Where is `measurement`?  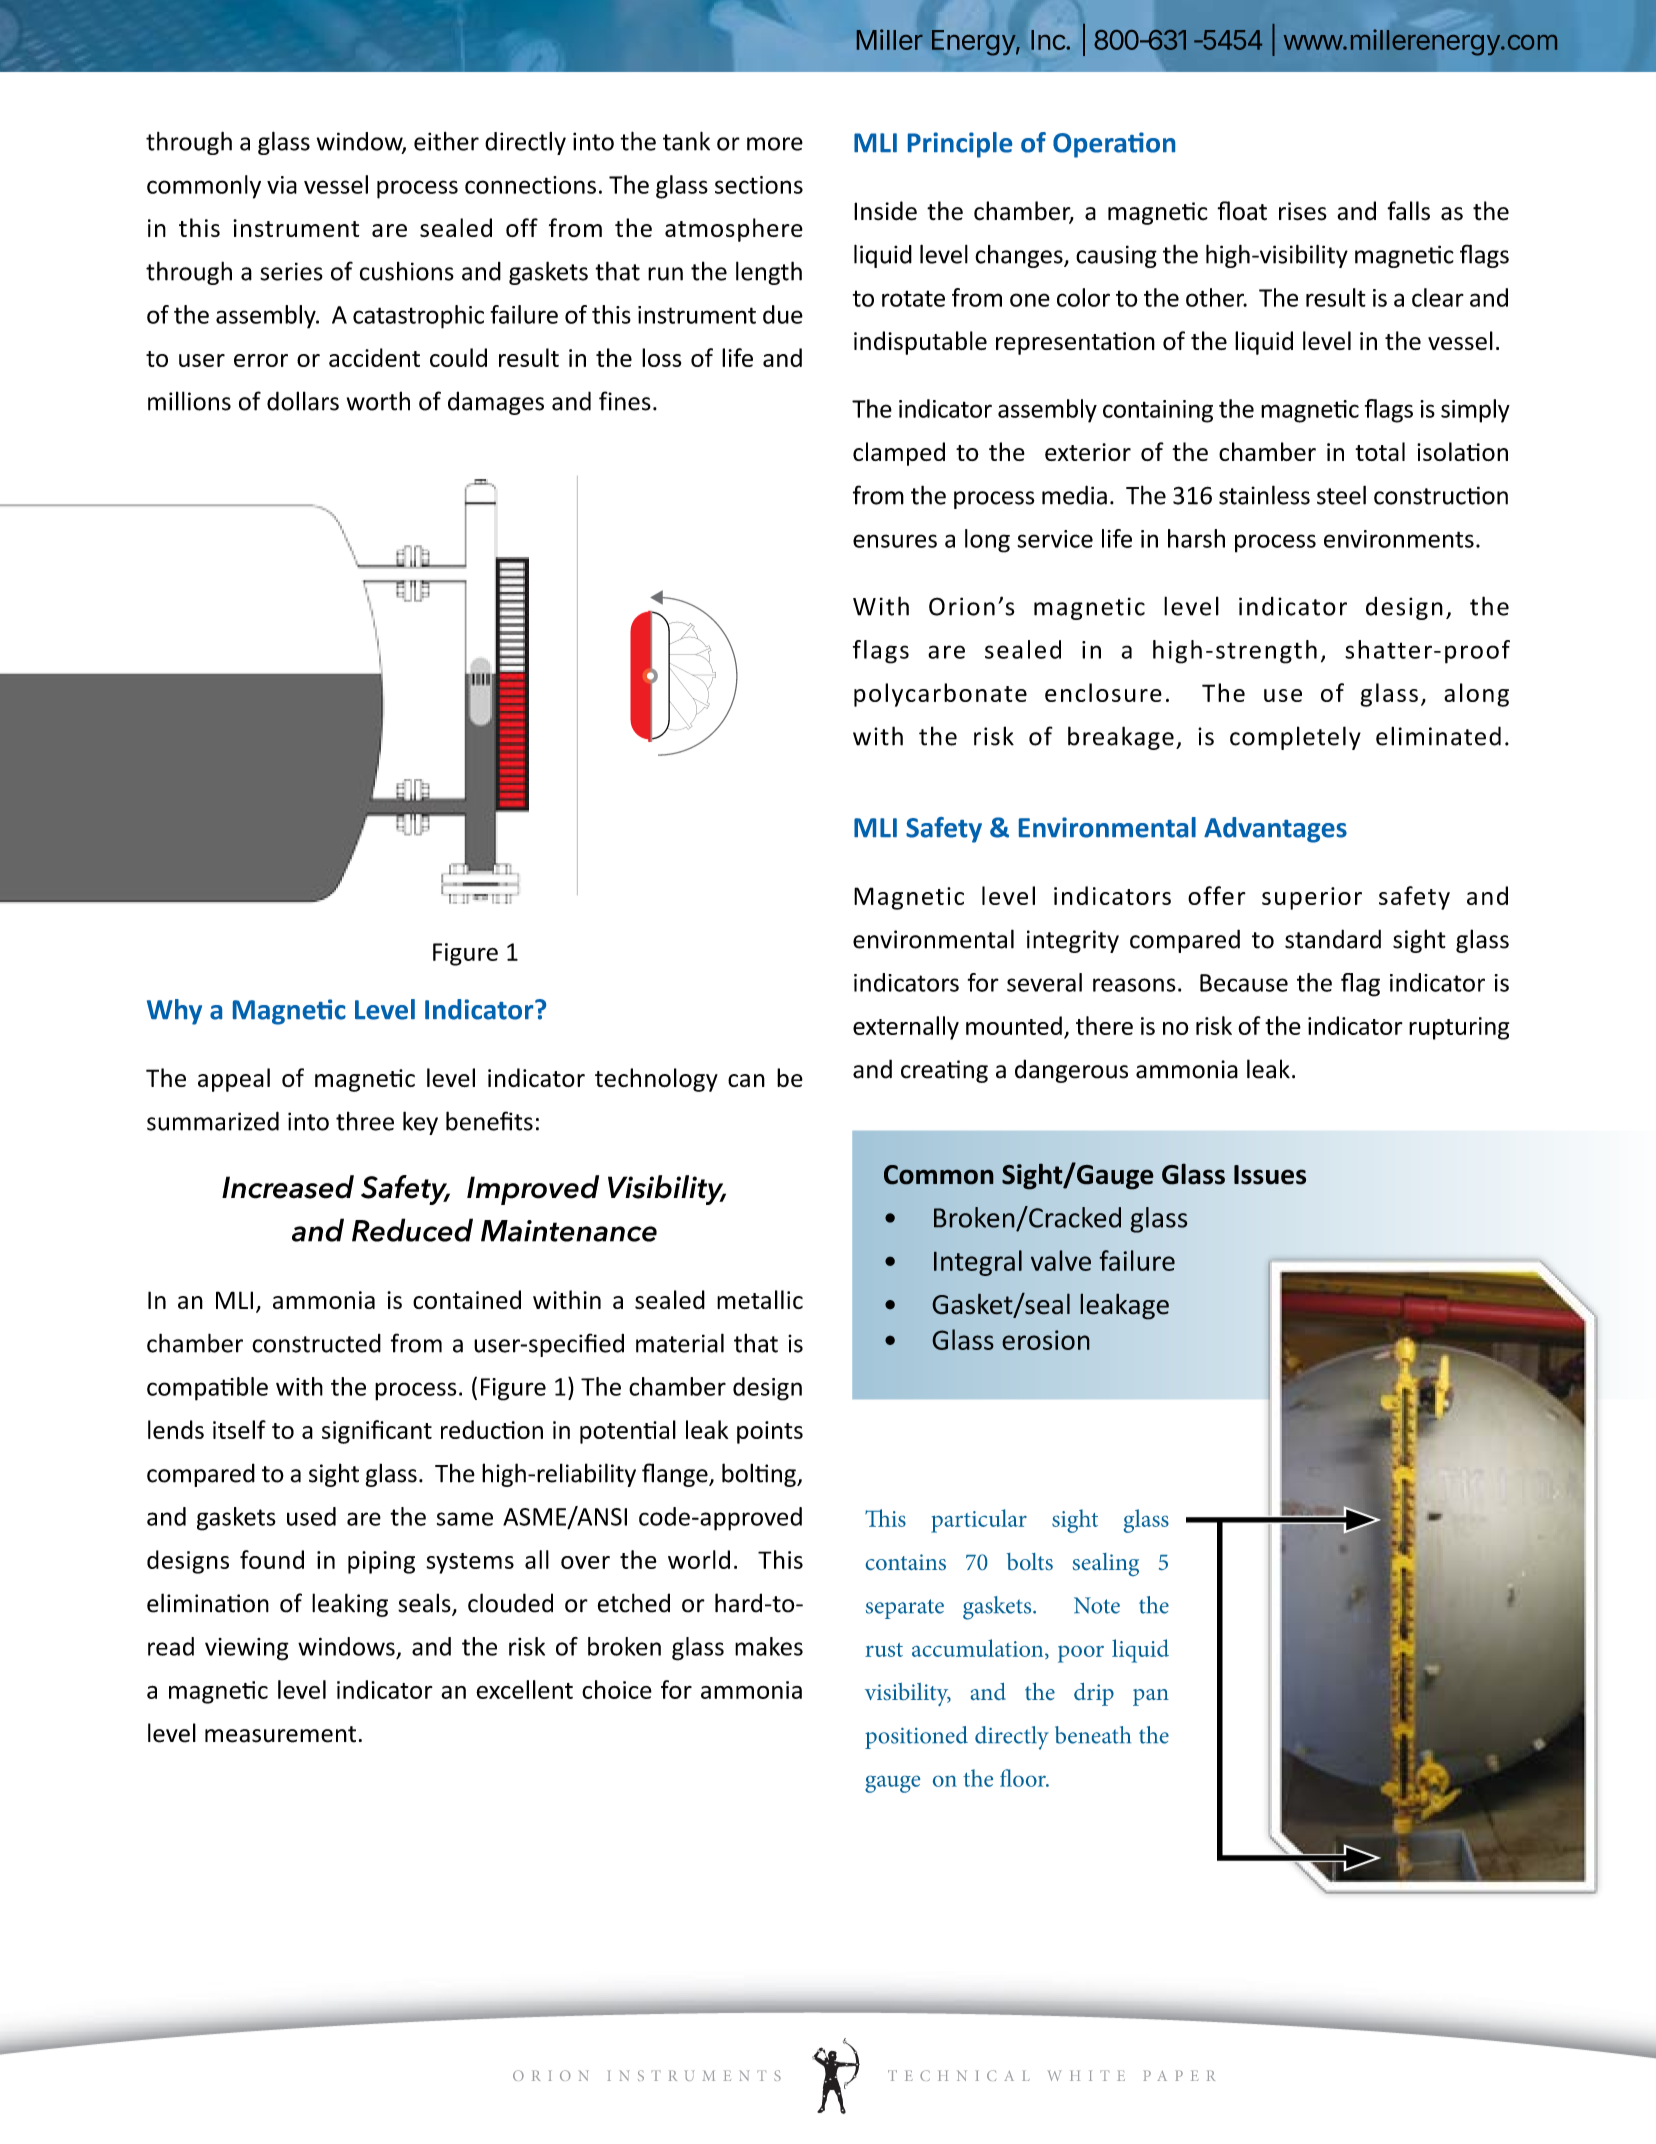
measurement is located at coordinates (280, 1734).
